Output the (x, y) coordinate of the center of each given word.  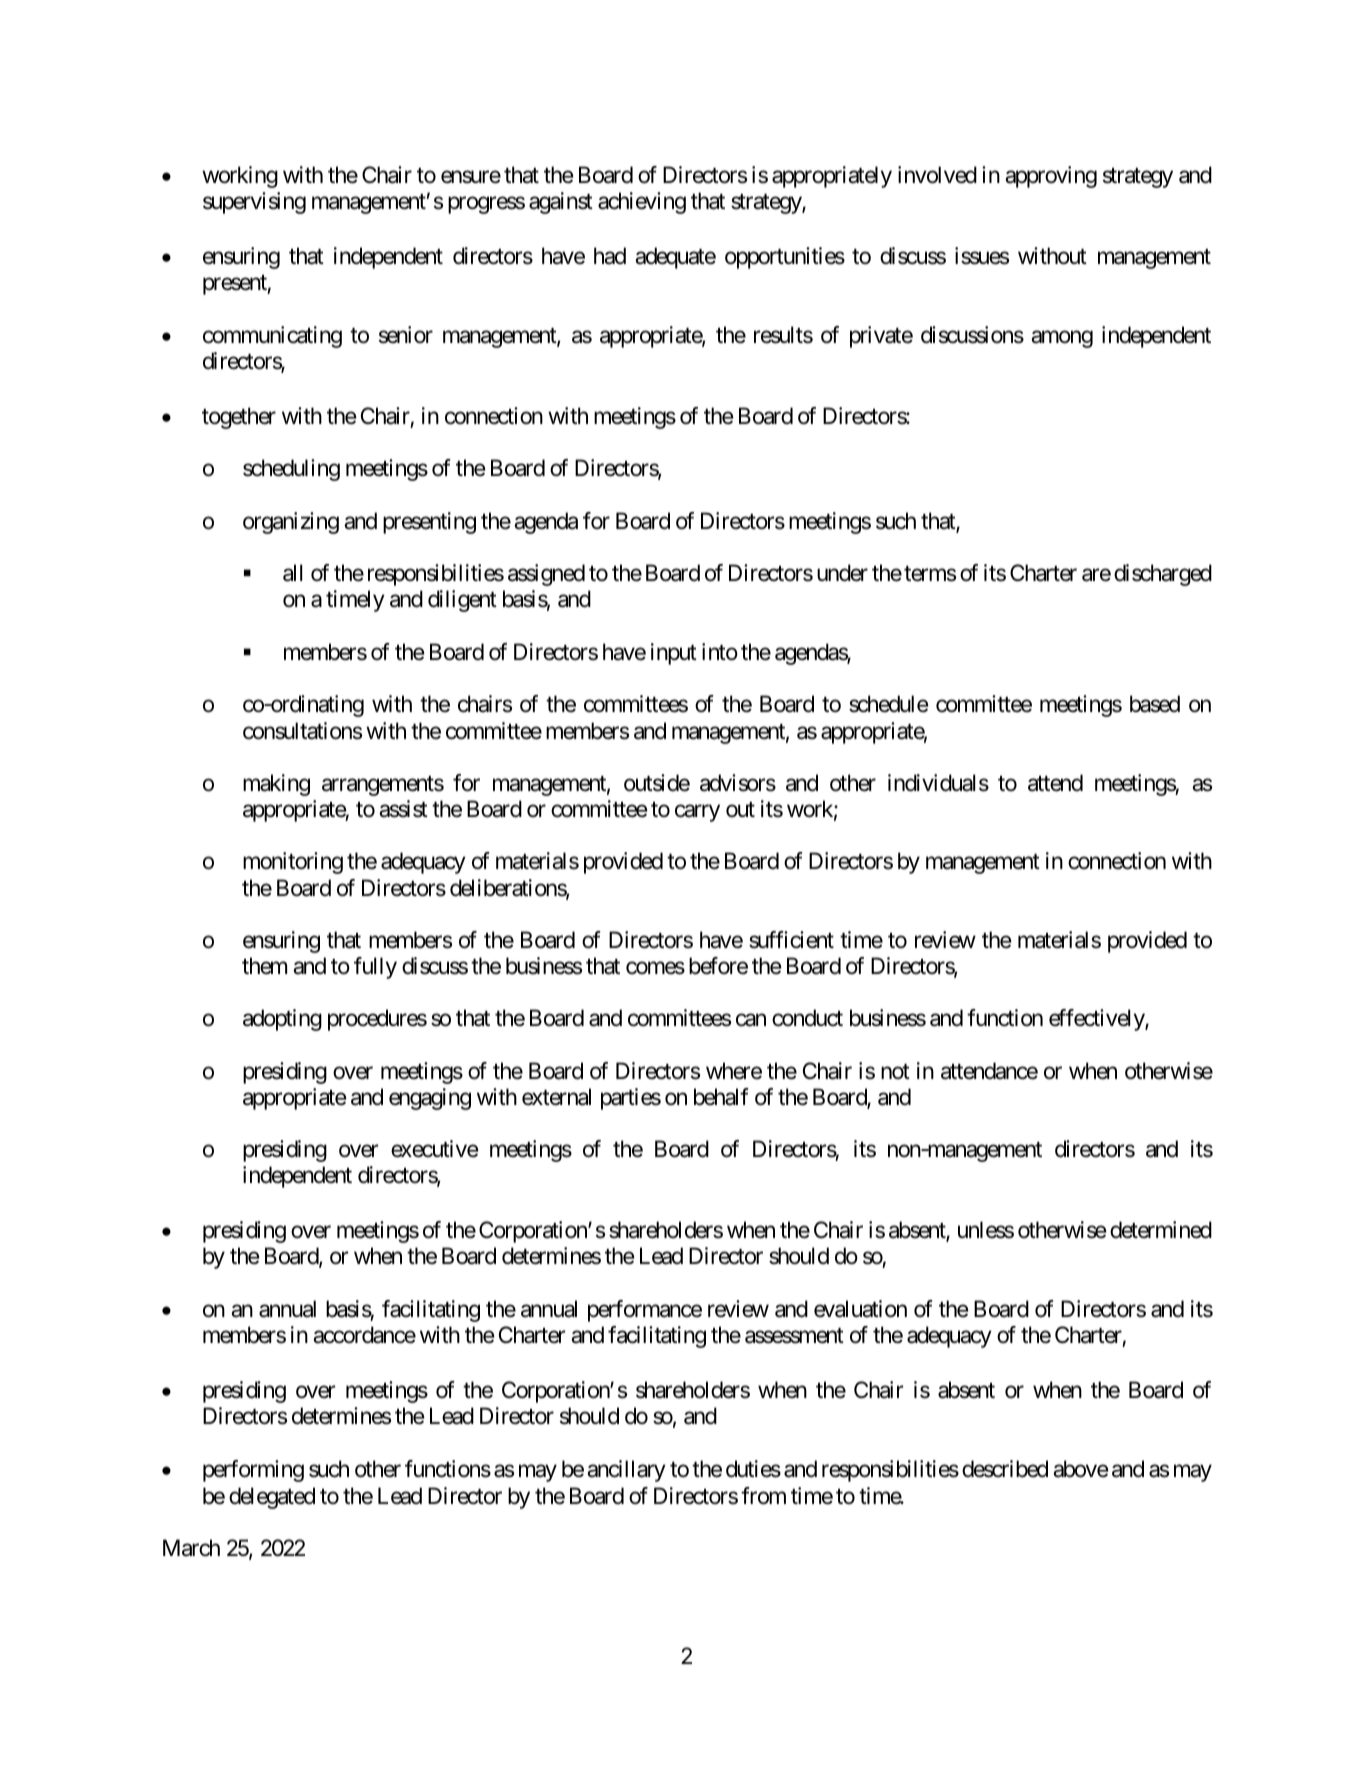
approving (1051, 177)
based (1155, 704)
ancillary (626, 1471)
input (674, 654)
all (292, 573)
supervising (254, 203)
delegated (272, 1498)
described (1005, 1469)
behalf (721, 1097)
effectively (1097, 1020)
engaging (430, 1099)
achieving (642, 203)
